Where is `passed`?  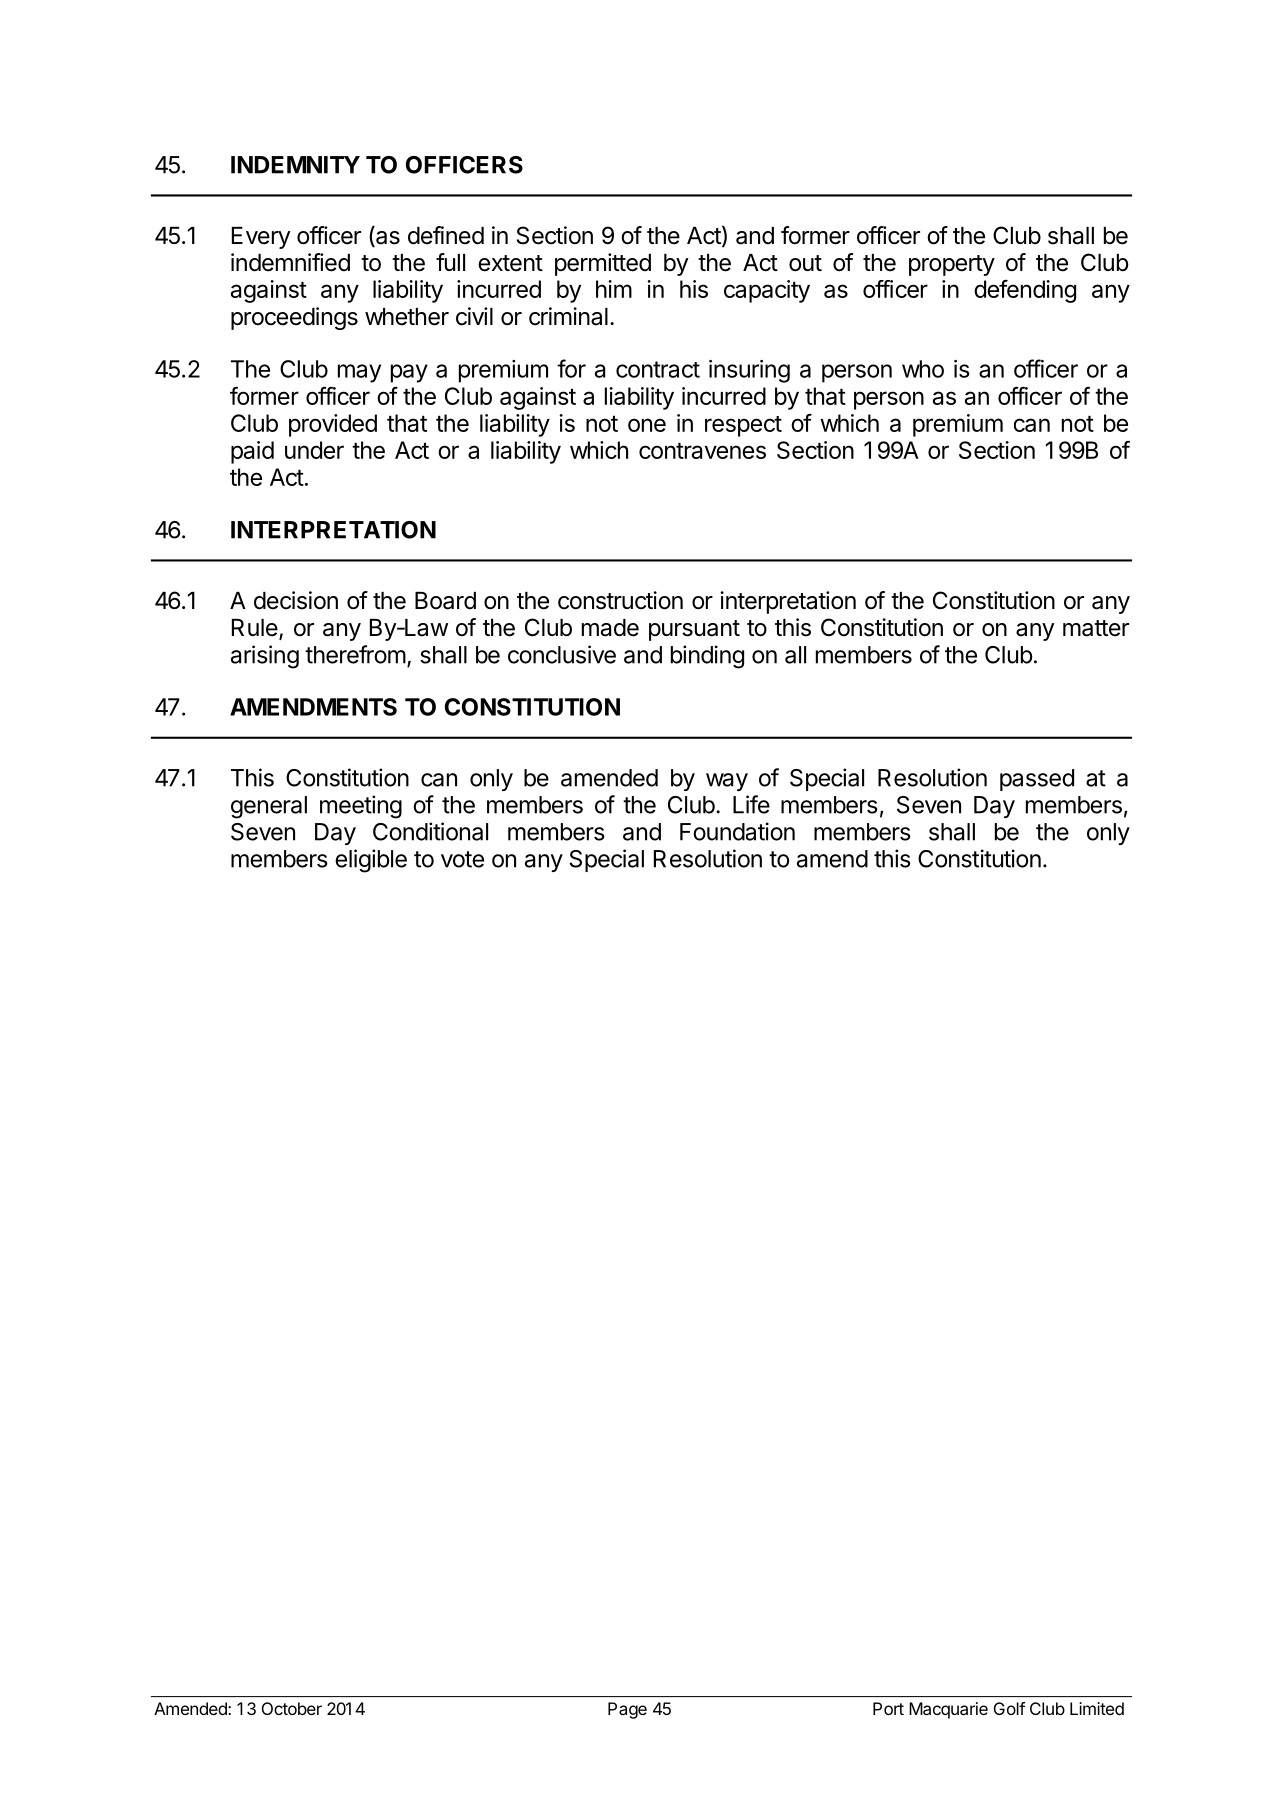
passed is located at coordinates (1037, 780).
